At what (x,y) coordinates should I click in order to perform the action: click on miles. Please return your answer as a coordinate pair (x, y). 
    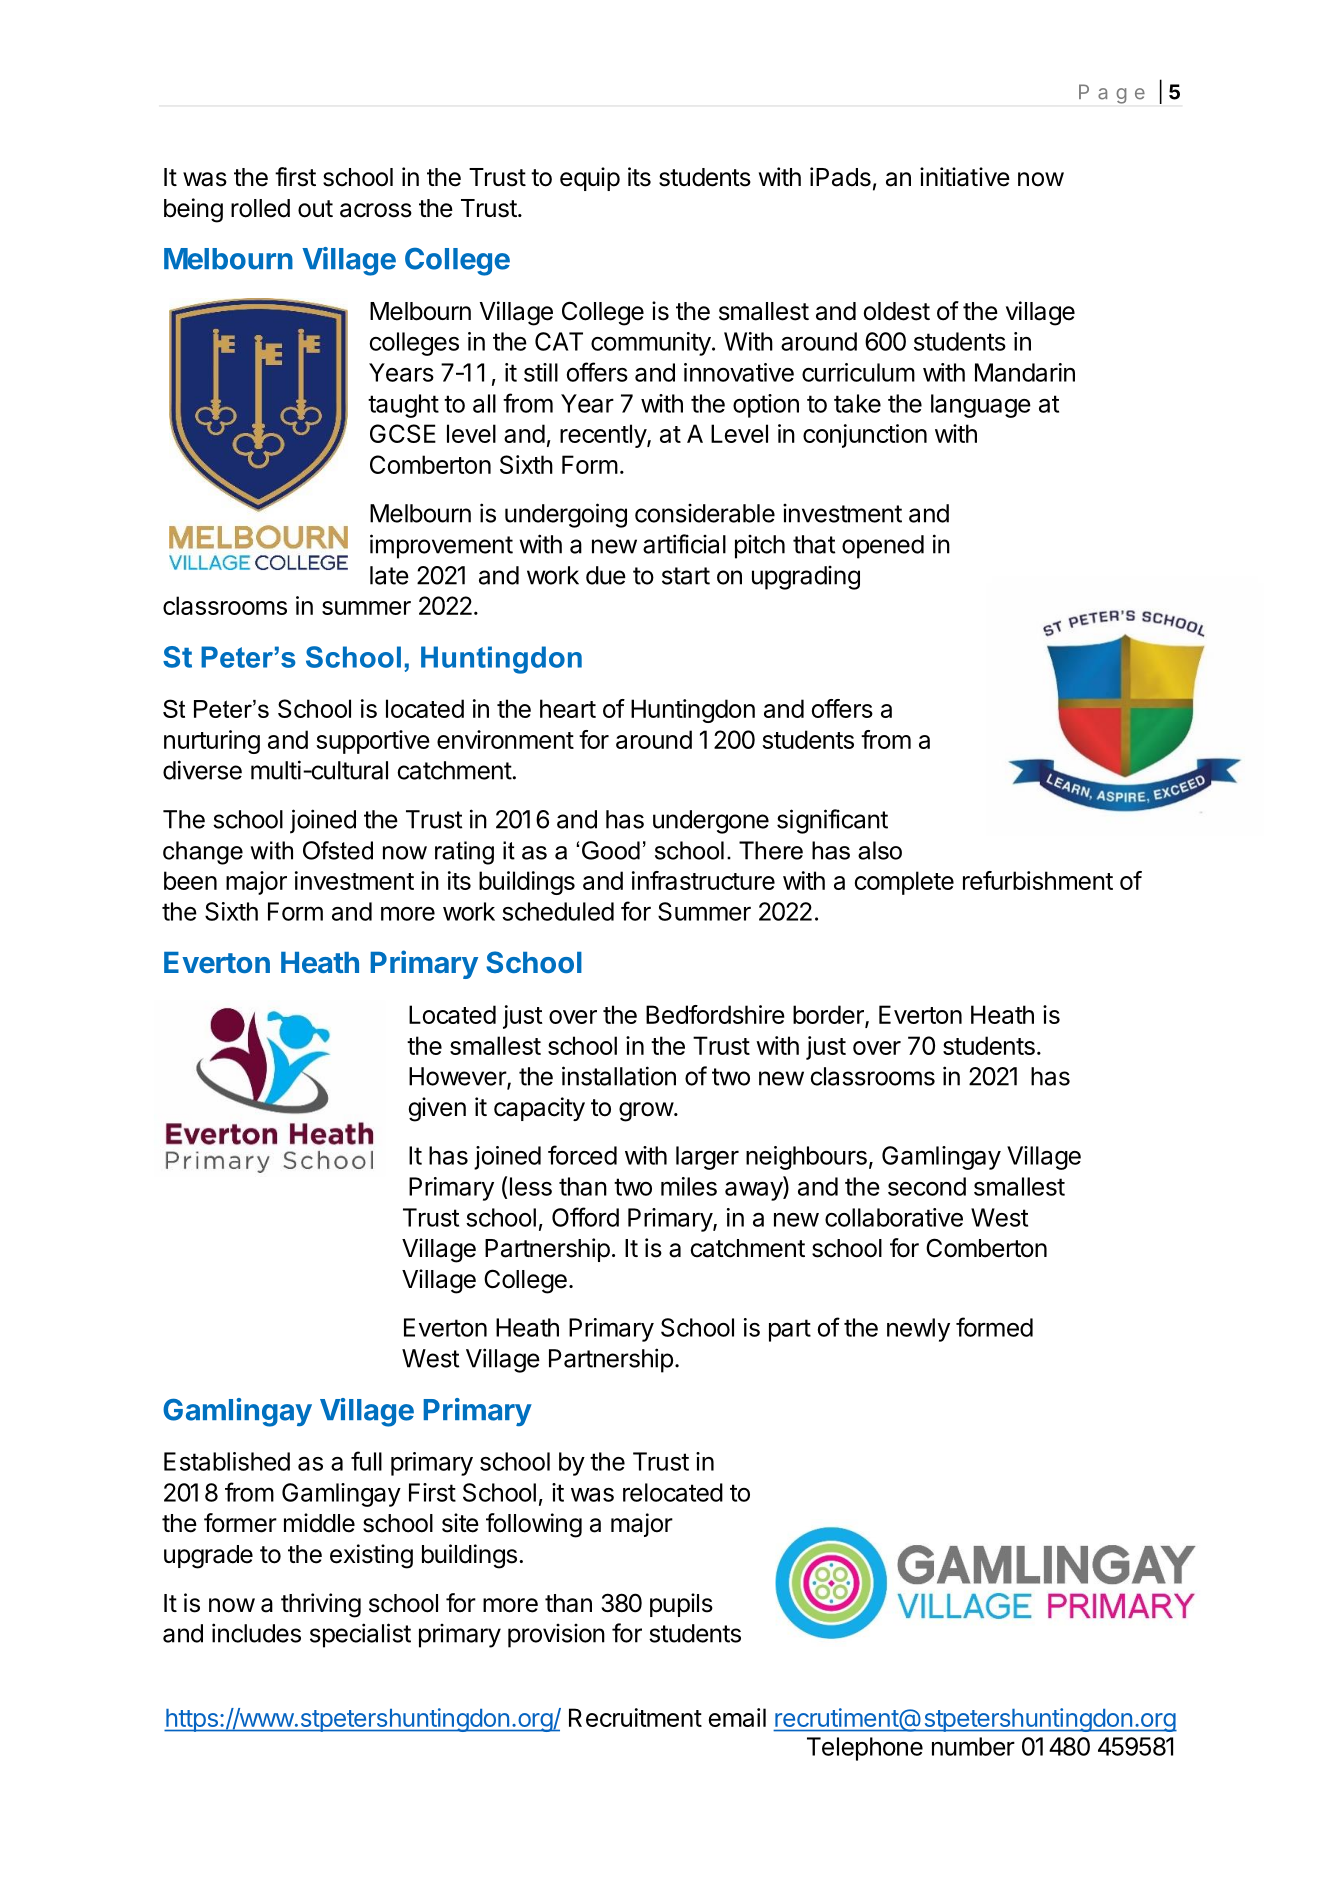
    Looking at the image, I should click on (689, 1186).
